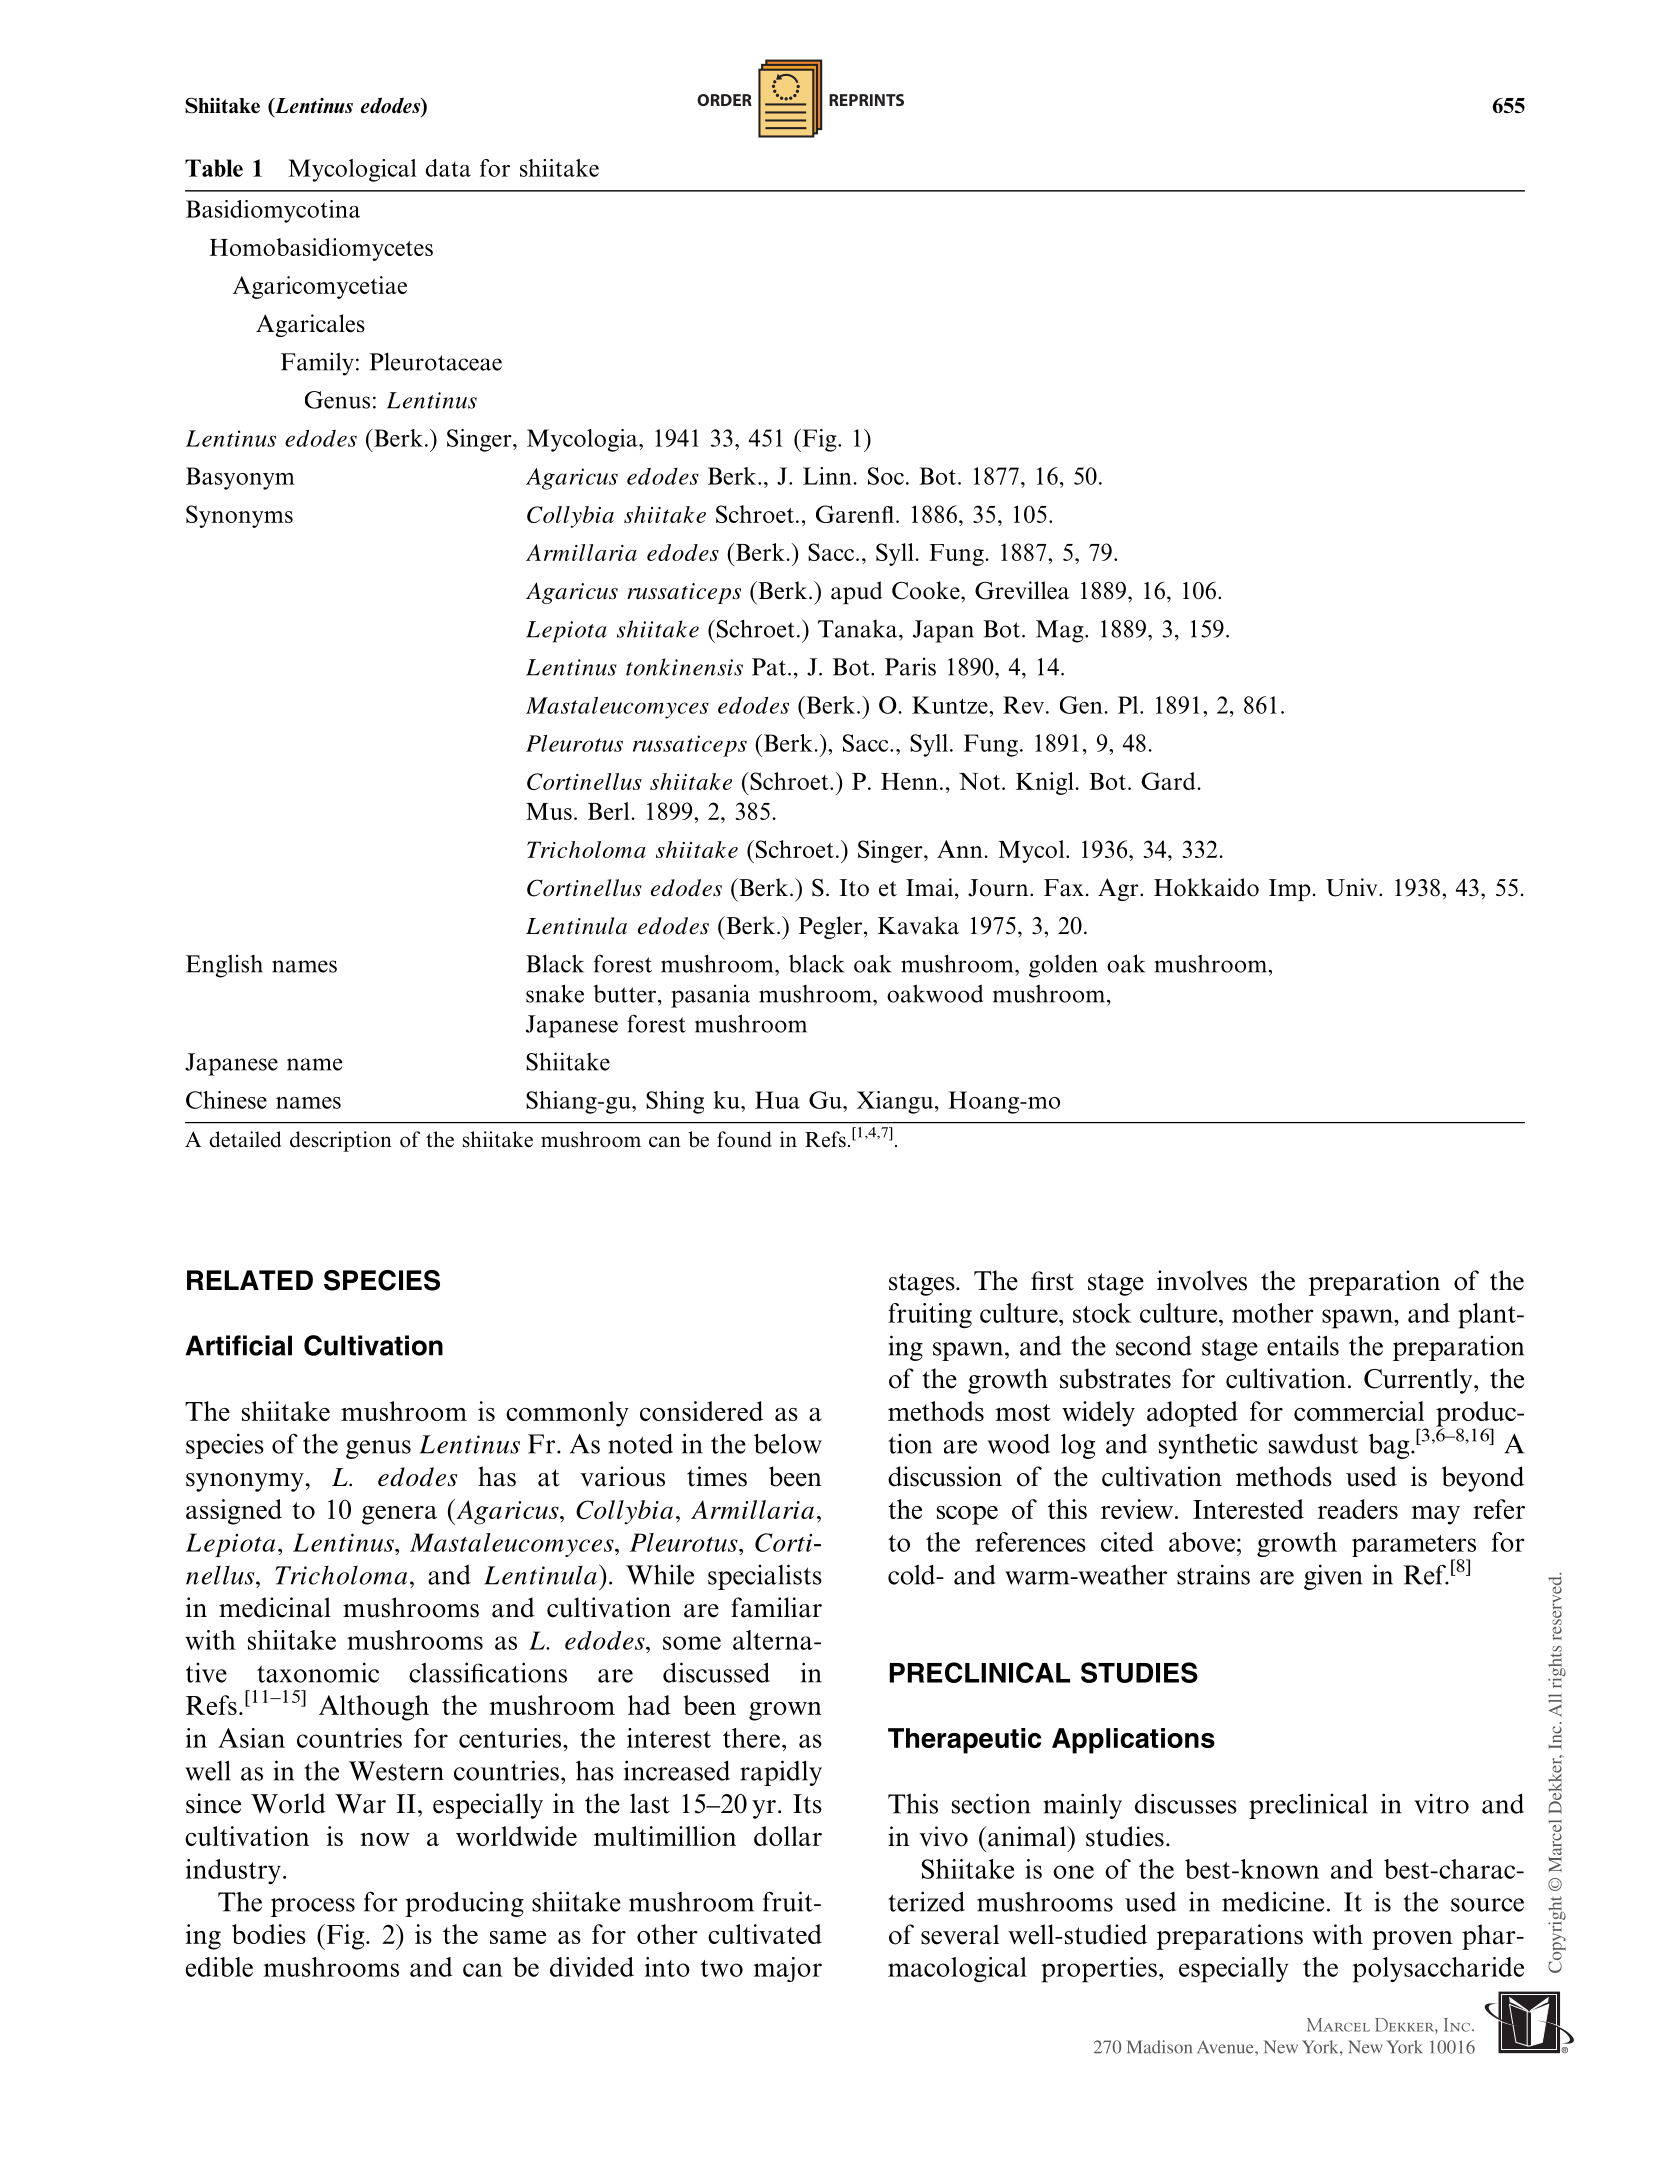 This screenshot has height=2166, width=1673. I want to click on ORDER, so click(724, 100).
